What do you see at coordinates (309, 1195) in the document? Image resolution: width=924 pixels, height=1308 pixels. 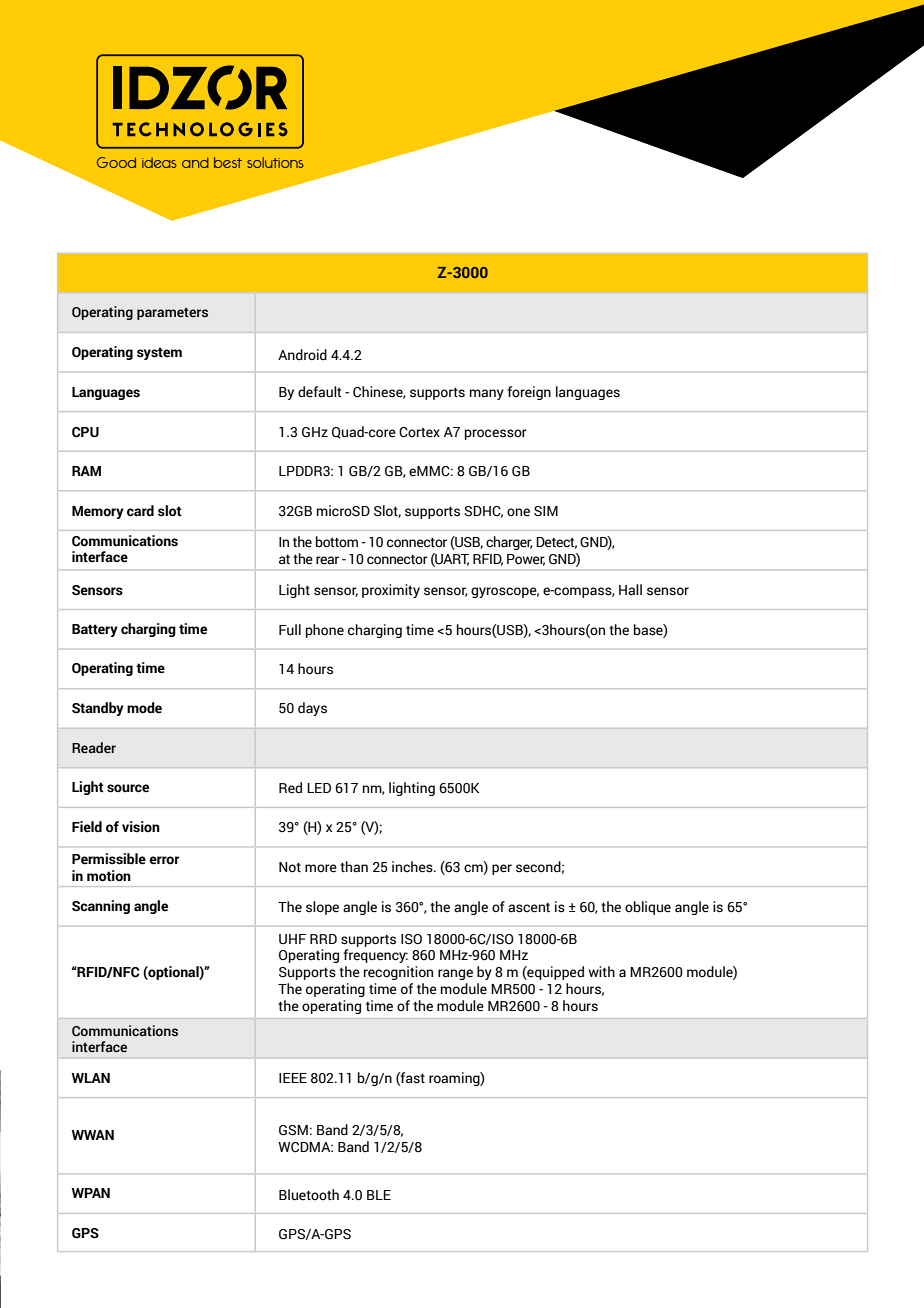 I see `Bluetooth` at bounding box center [309, 1195].
